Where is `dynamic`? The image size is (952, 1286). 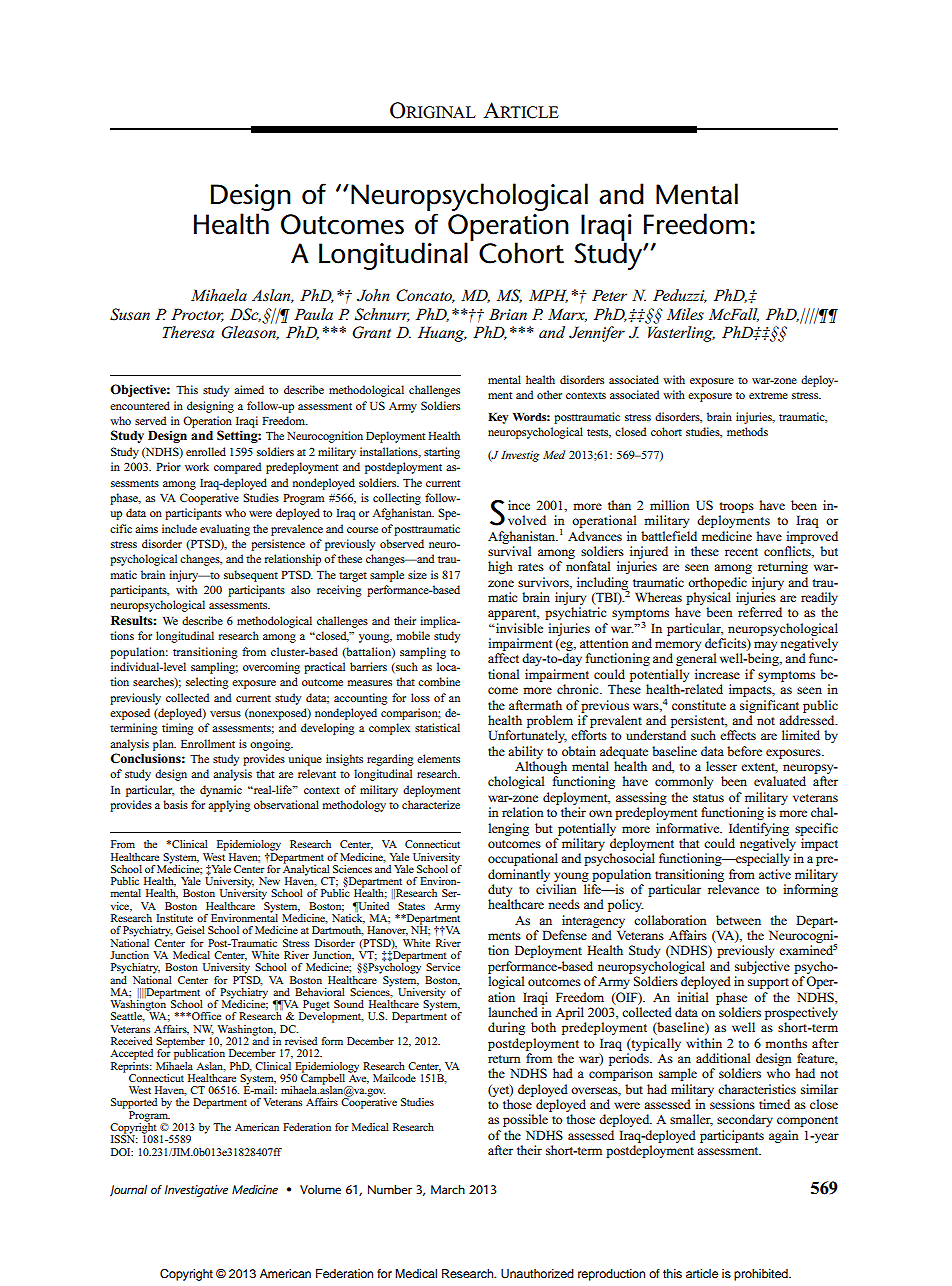 dynamic is located at coordinates (221, 791).
